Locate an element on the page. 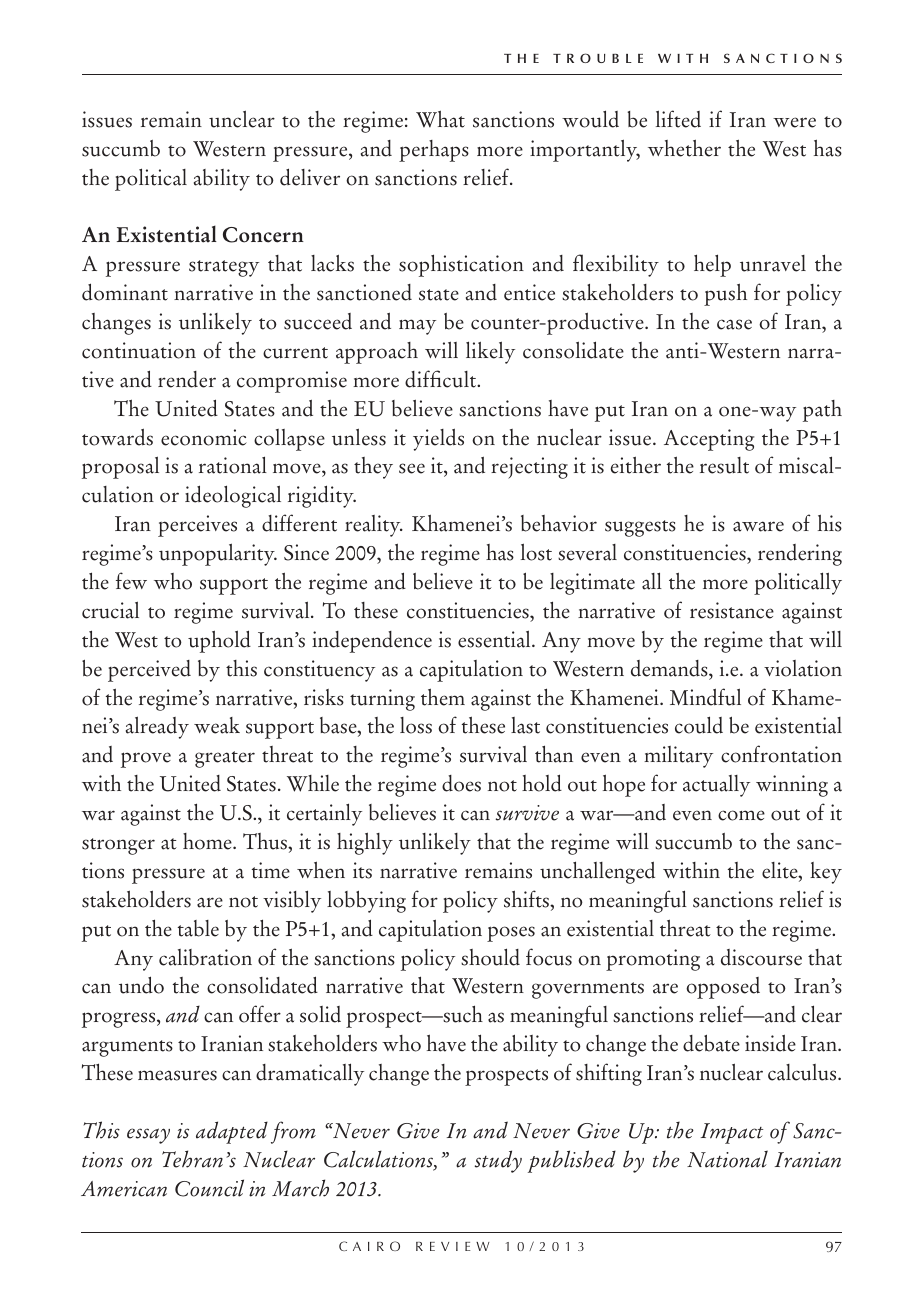  study is located at coordinates (498, 1161).
